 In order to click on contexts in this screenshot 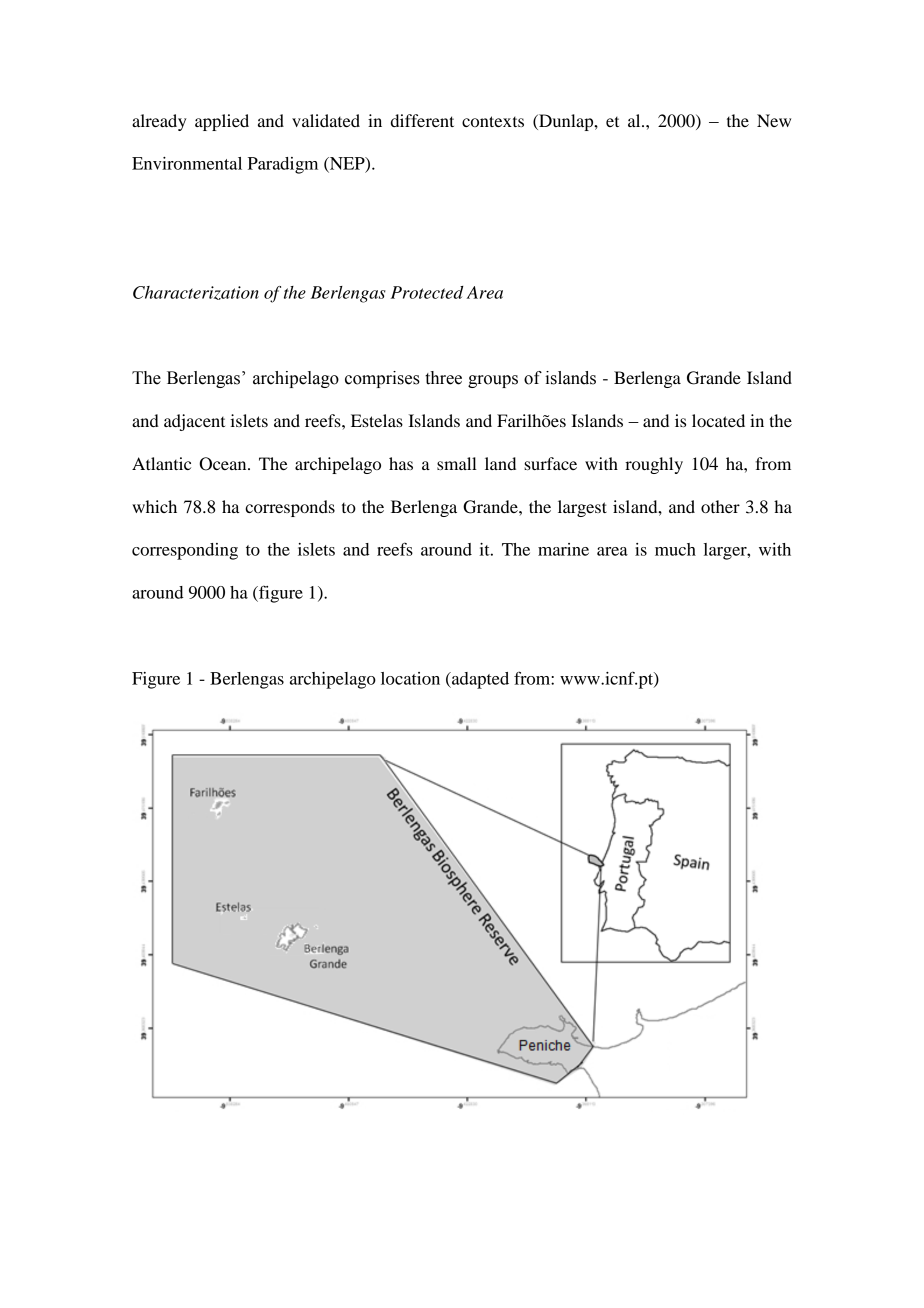, I will do `click(493, 121)`.
